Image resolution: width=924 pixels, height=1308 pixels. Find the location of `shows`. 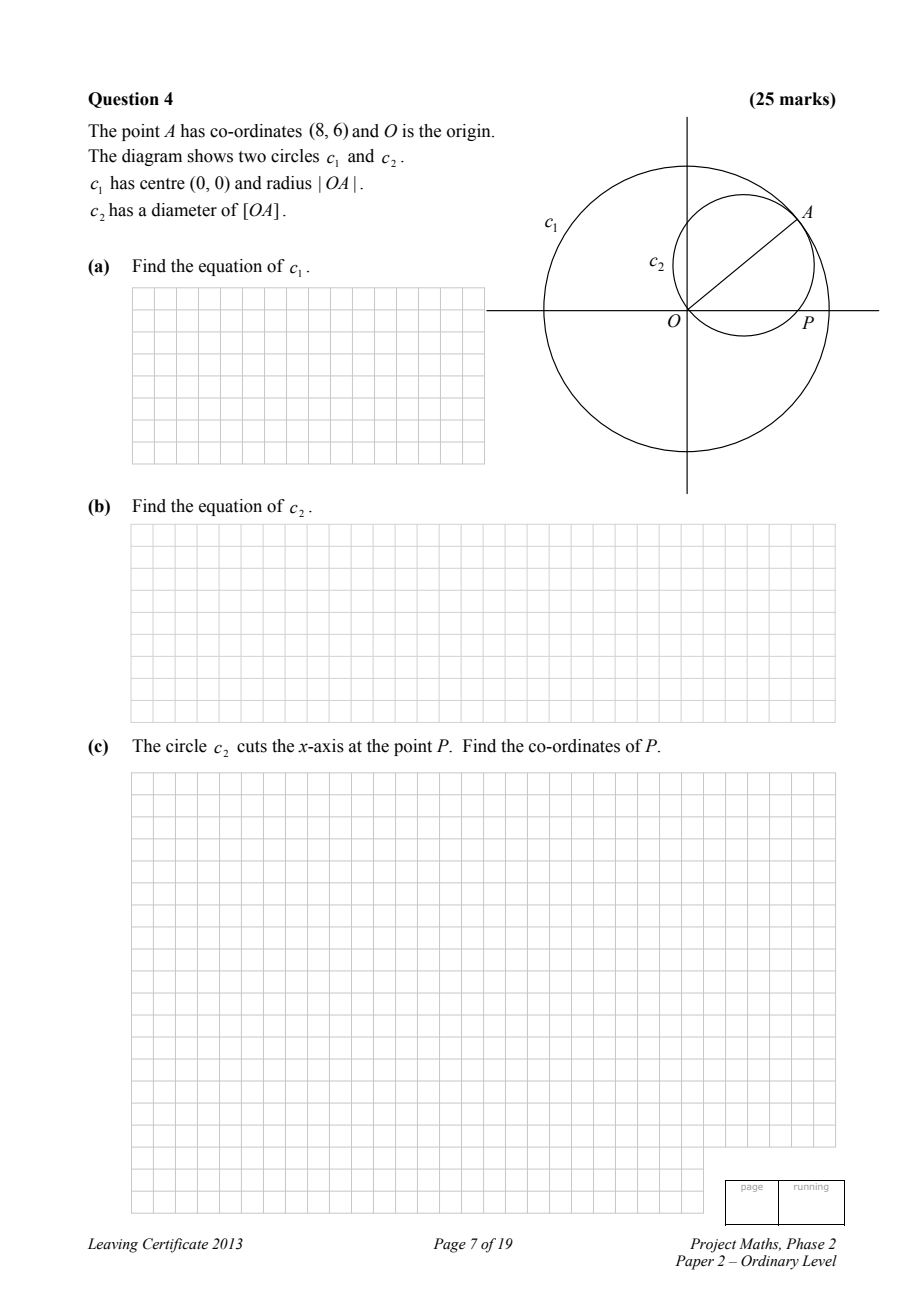

shows is located at coordinates (210, 156).
